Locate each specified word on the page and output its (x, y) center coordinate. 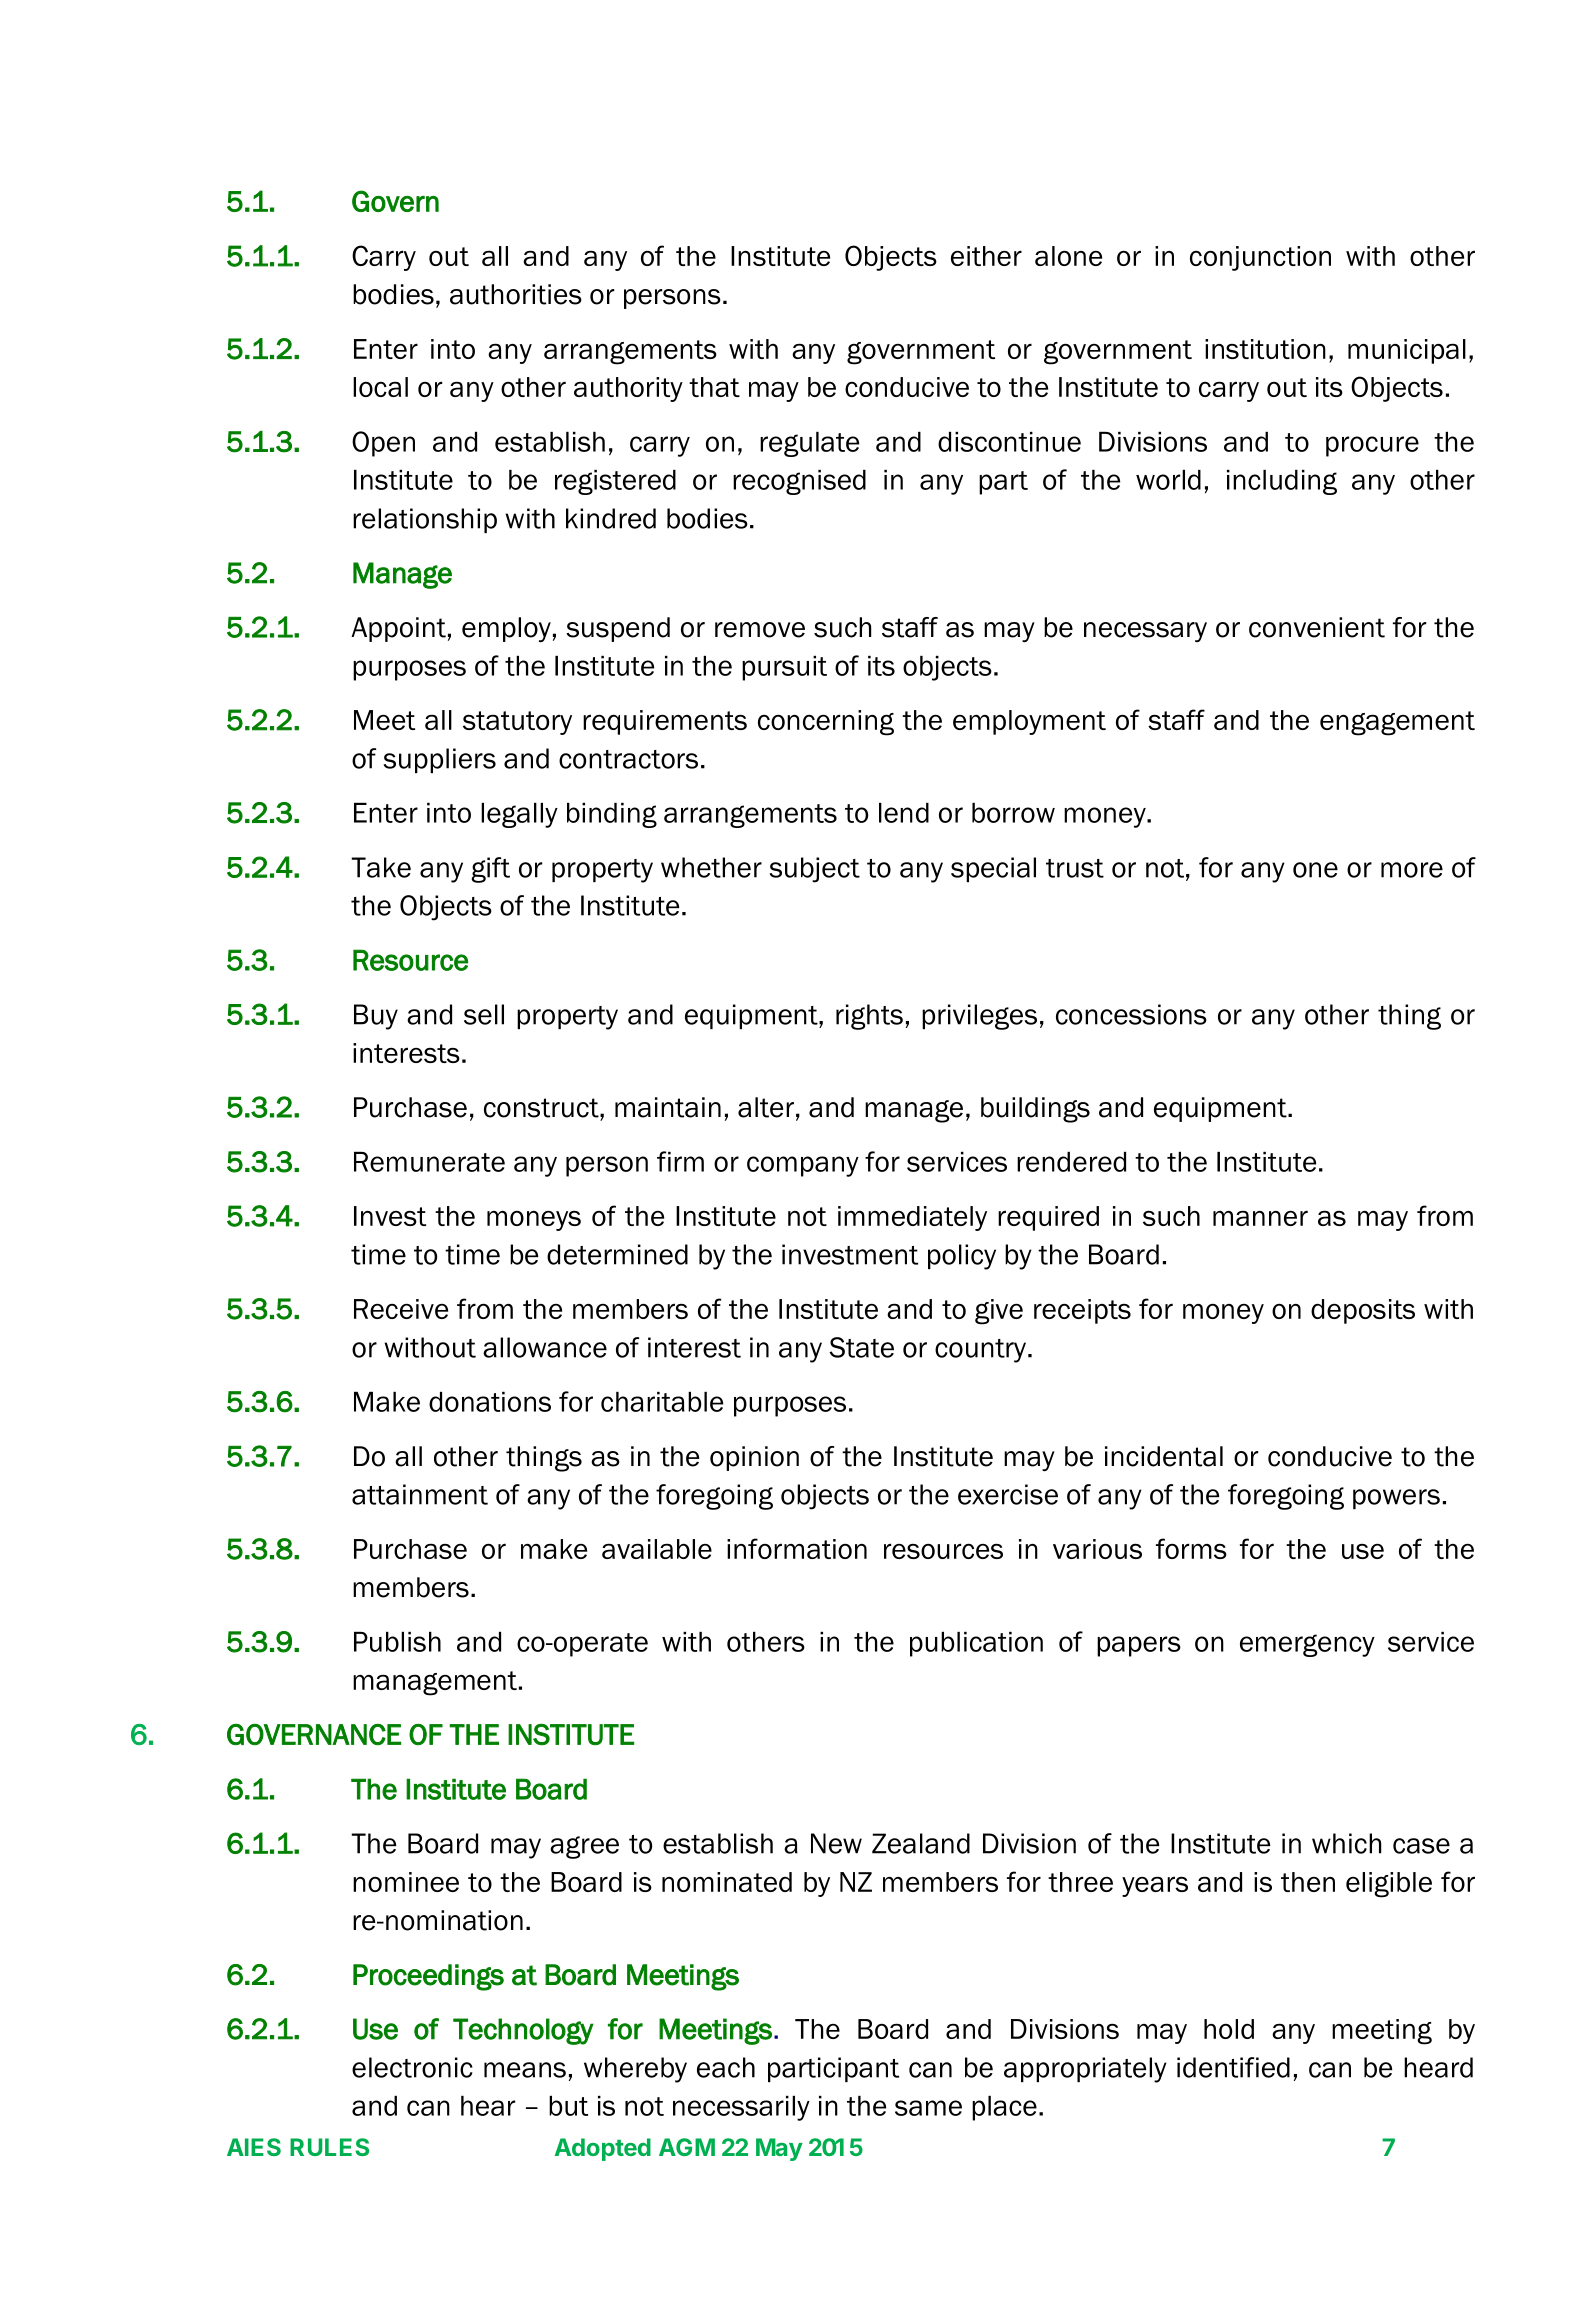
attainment (420, 1494)
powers (1396, 1499)
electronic (412, 2067)
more (1412, 870)
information (797, 1548)
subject (814, 870)
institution (1265, 349)
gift (490, 870)
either (986, 256)
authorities (516, 294)
